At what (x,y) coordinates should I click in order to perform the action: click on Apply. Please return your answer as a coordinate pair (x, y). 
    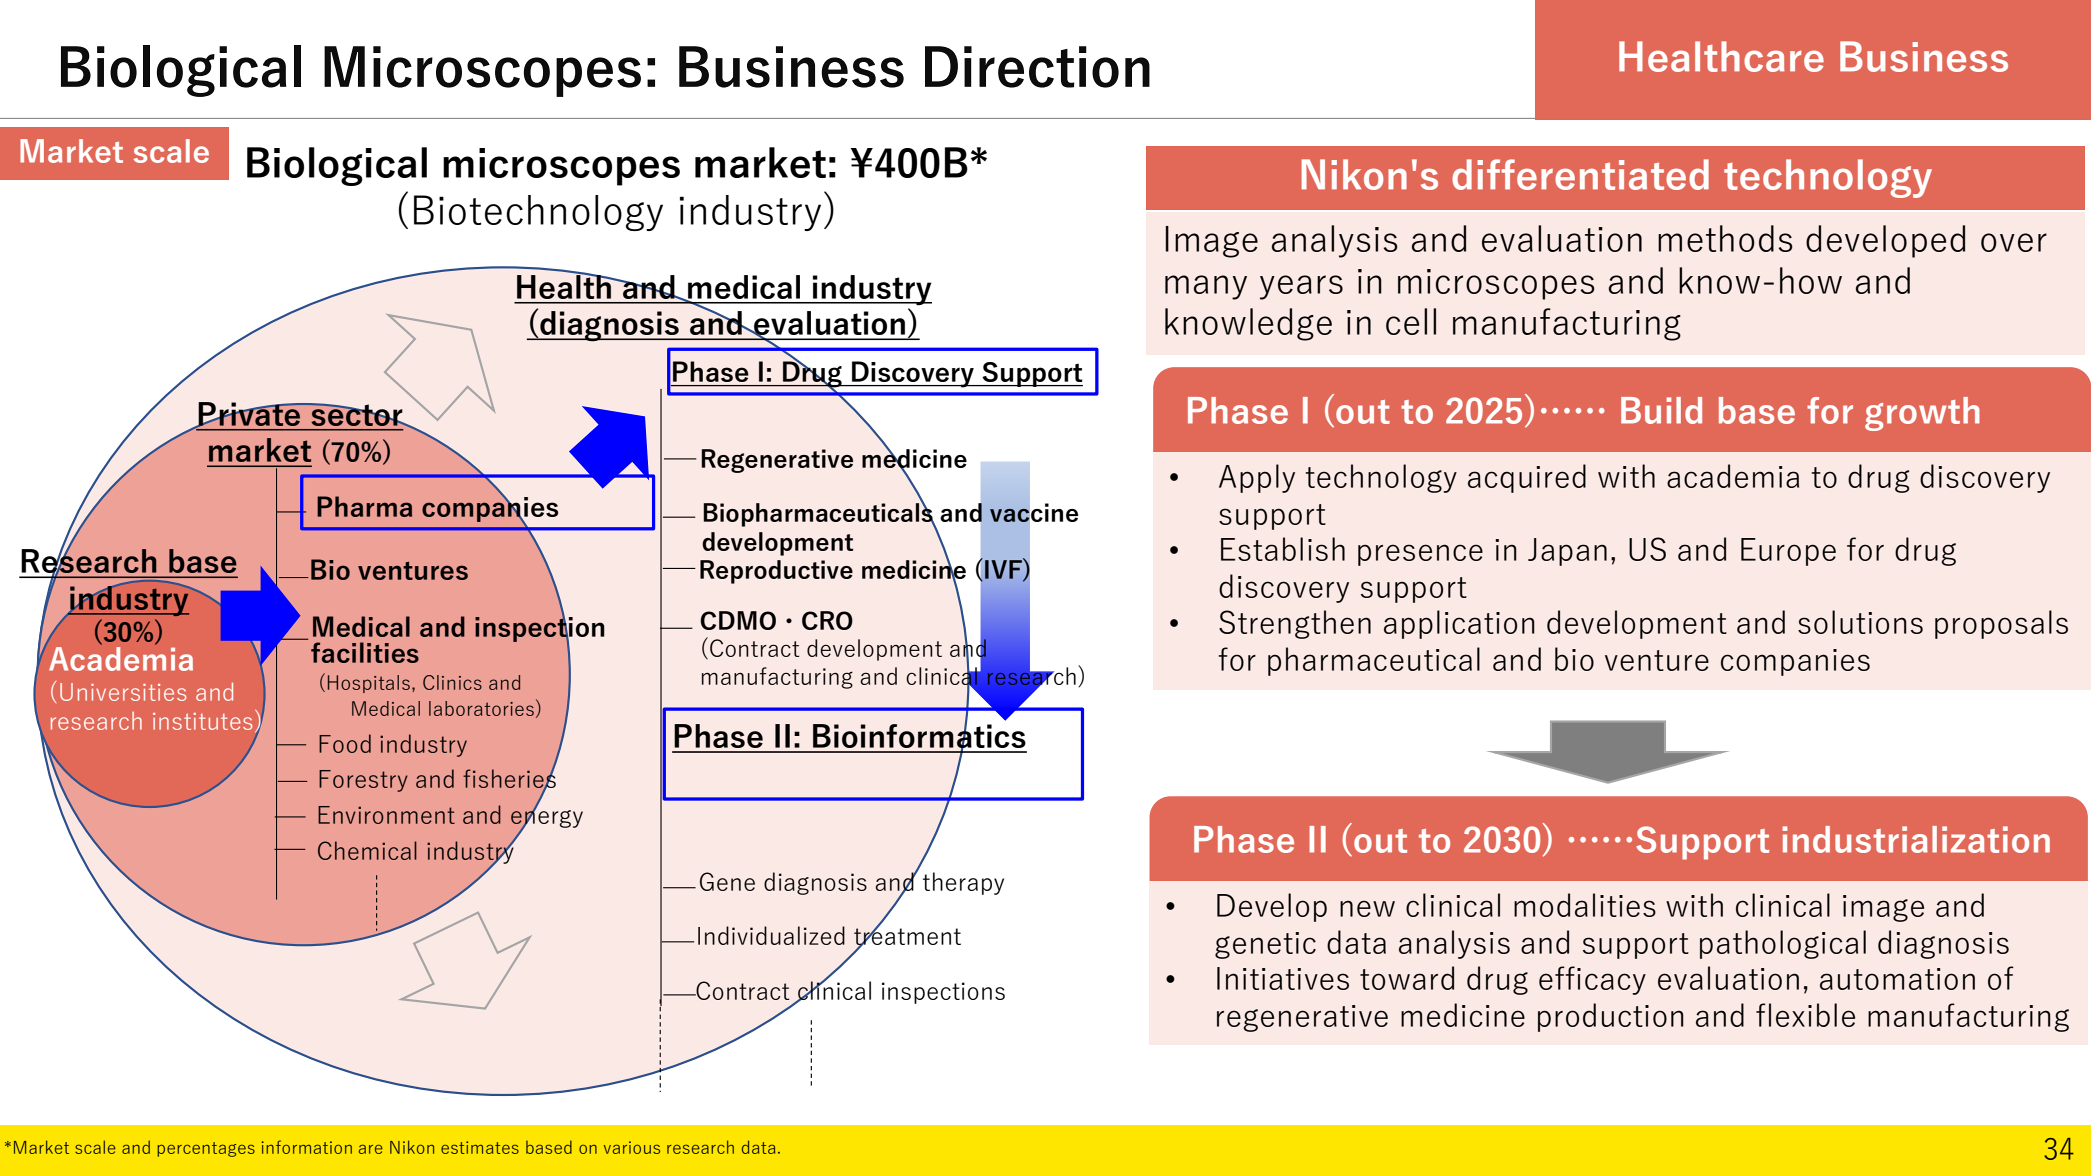
    Looking at the image, I should click on (1257, 478).
